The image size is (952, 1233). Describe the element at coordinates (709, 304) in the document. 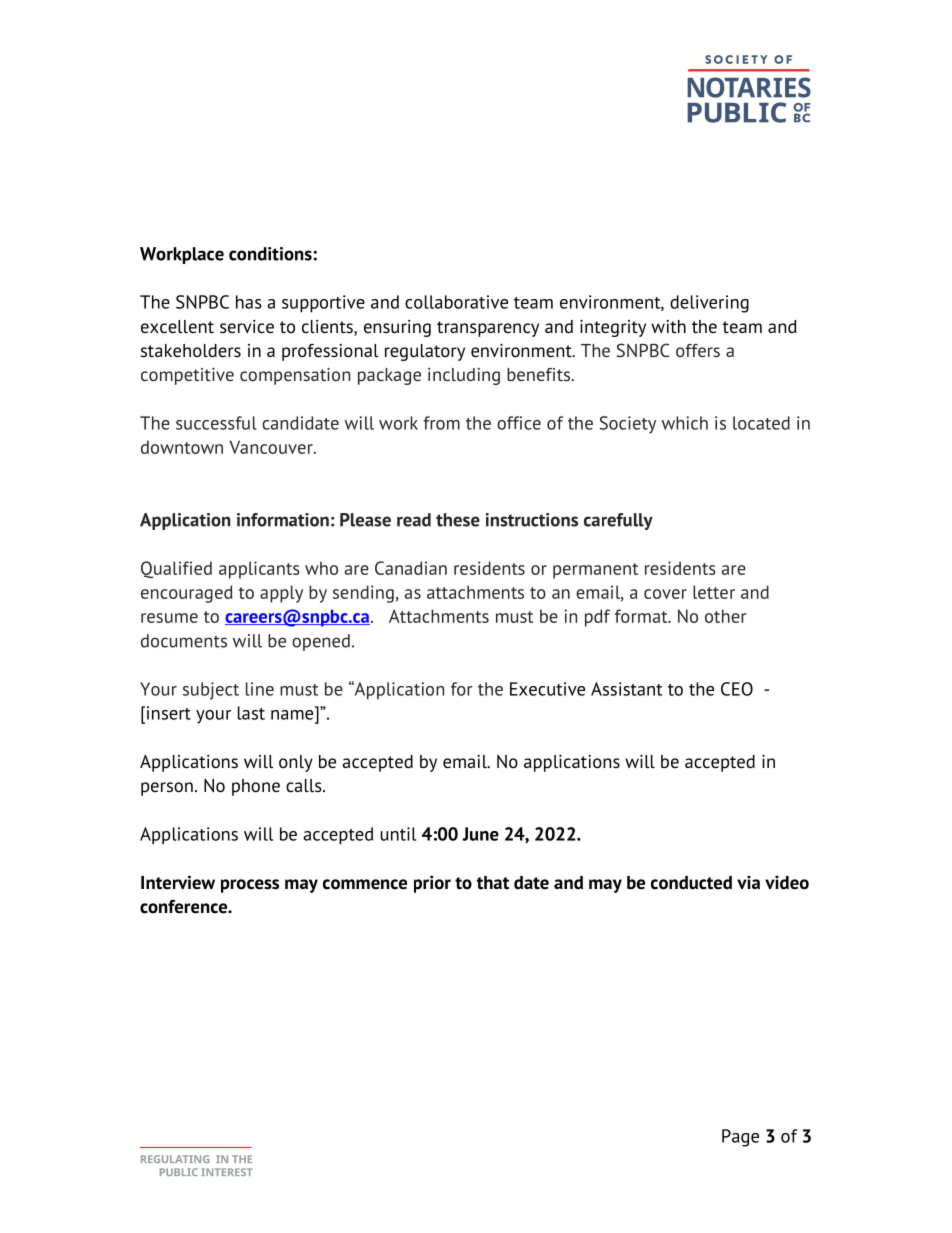

I see `delivering` at that location.
